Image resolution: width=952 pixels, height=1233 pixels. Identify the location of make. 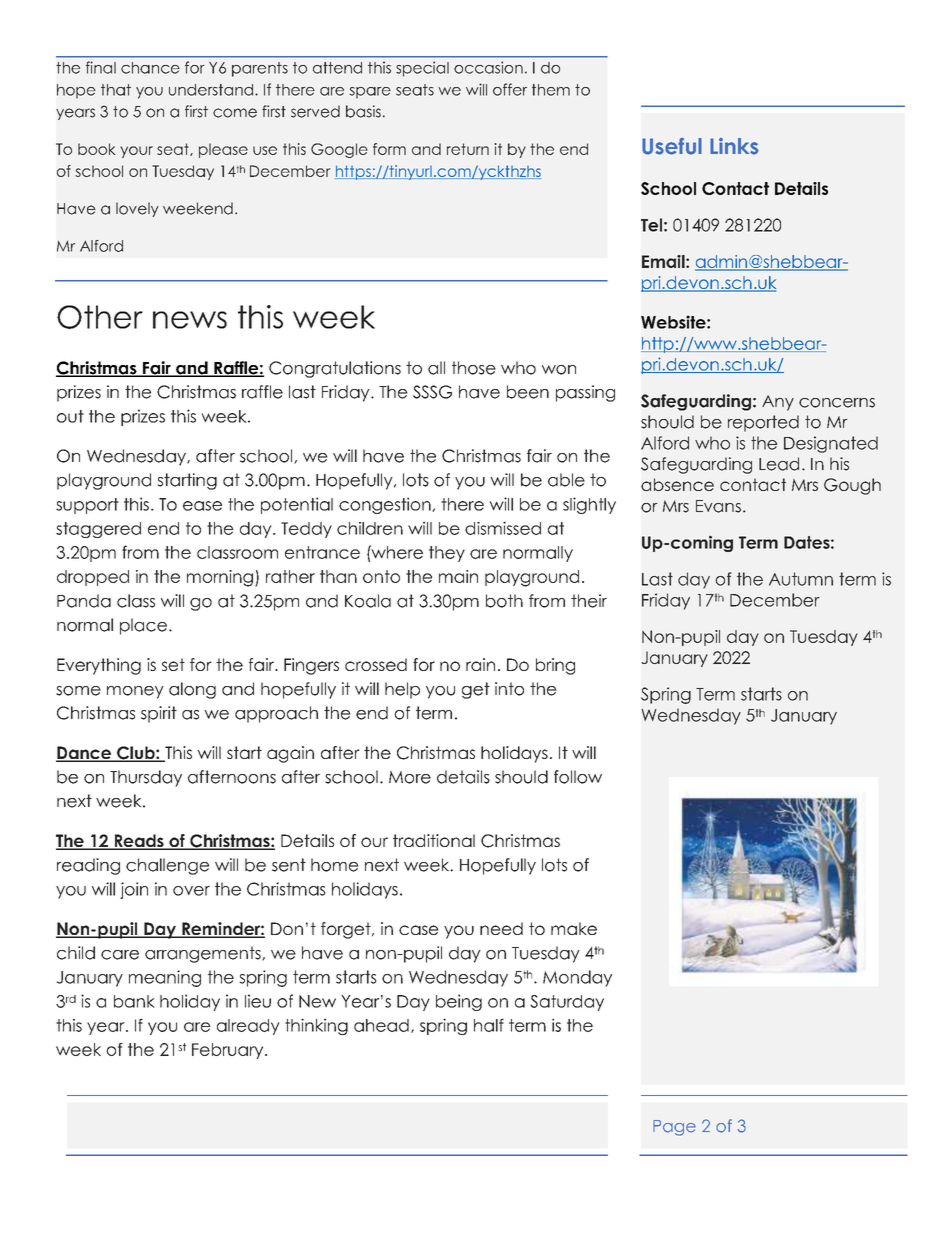
(574, 928).
